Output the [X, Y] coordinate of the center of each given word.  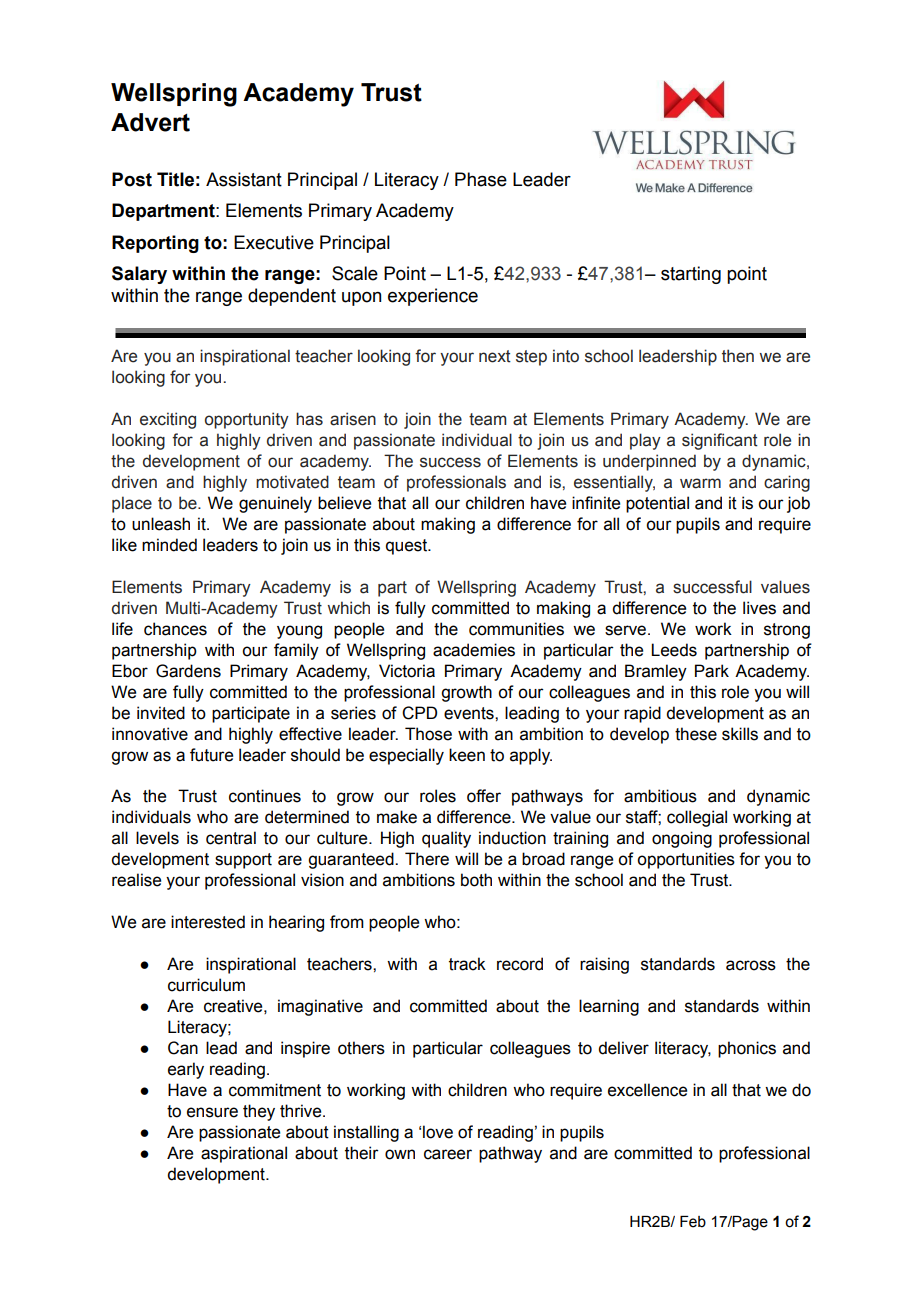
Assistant [244, 179]
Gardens [188, 671]
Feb [693, 1222]
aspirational [244, 1154]
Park [712, 671]
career [448, 1154]
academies [474, 650]
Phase [481, 179]
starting [691, 275]
